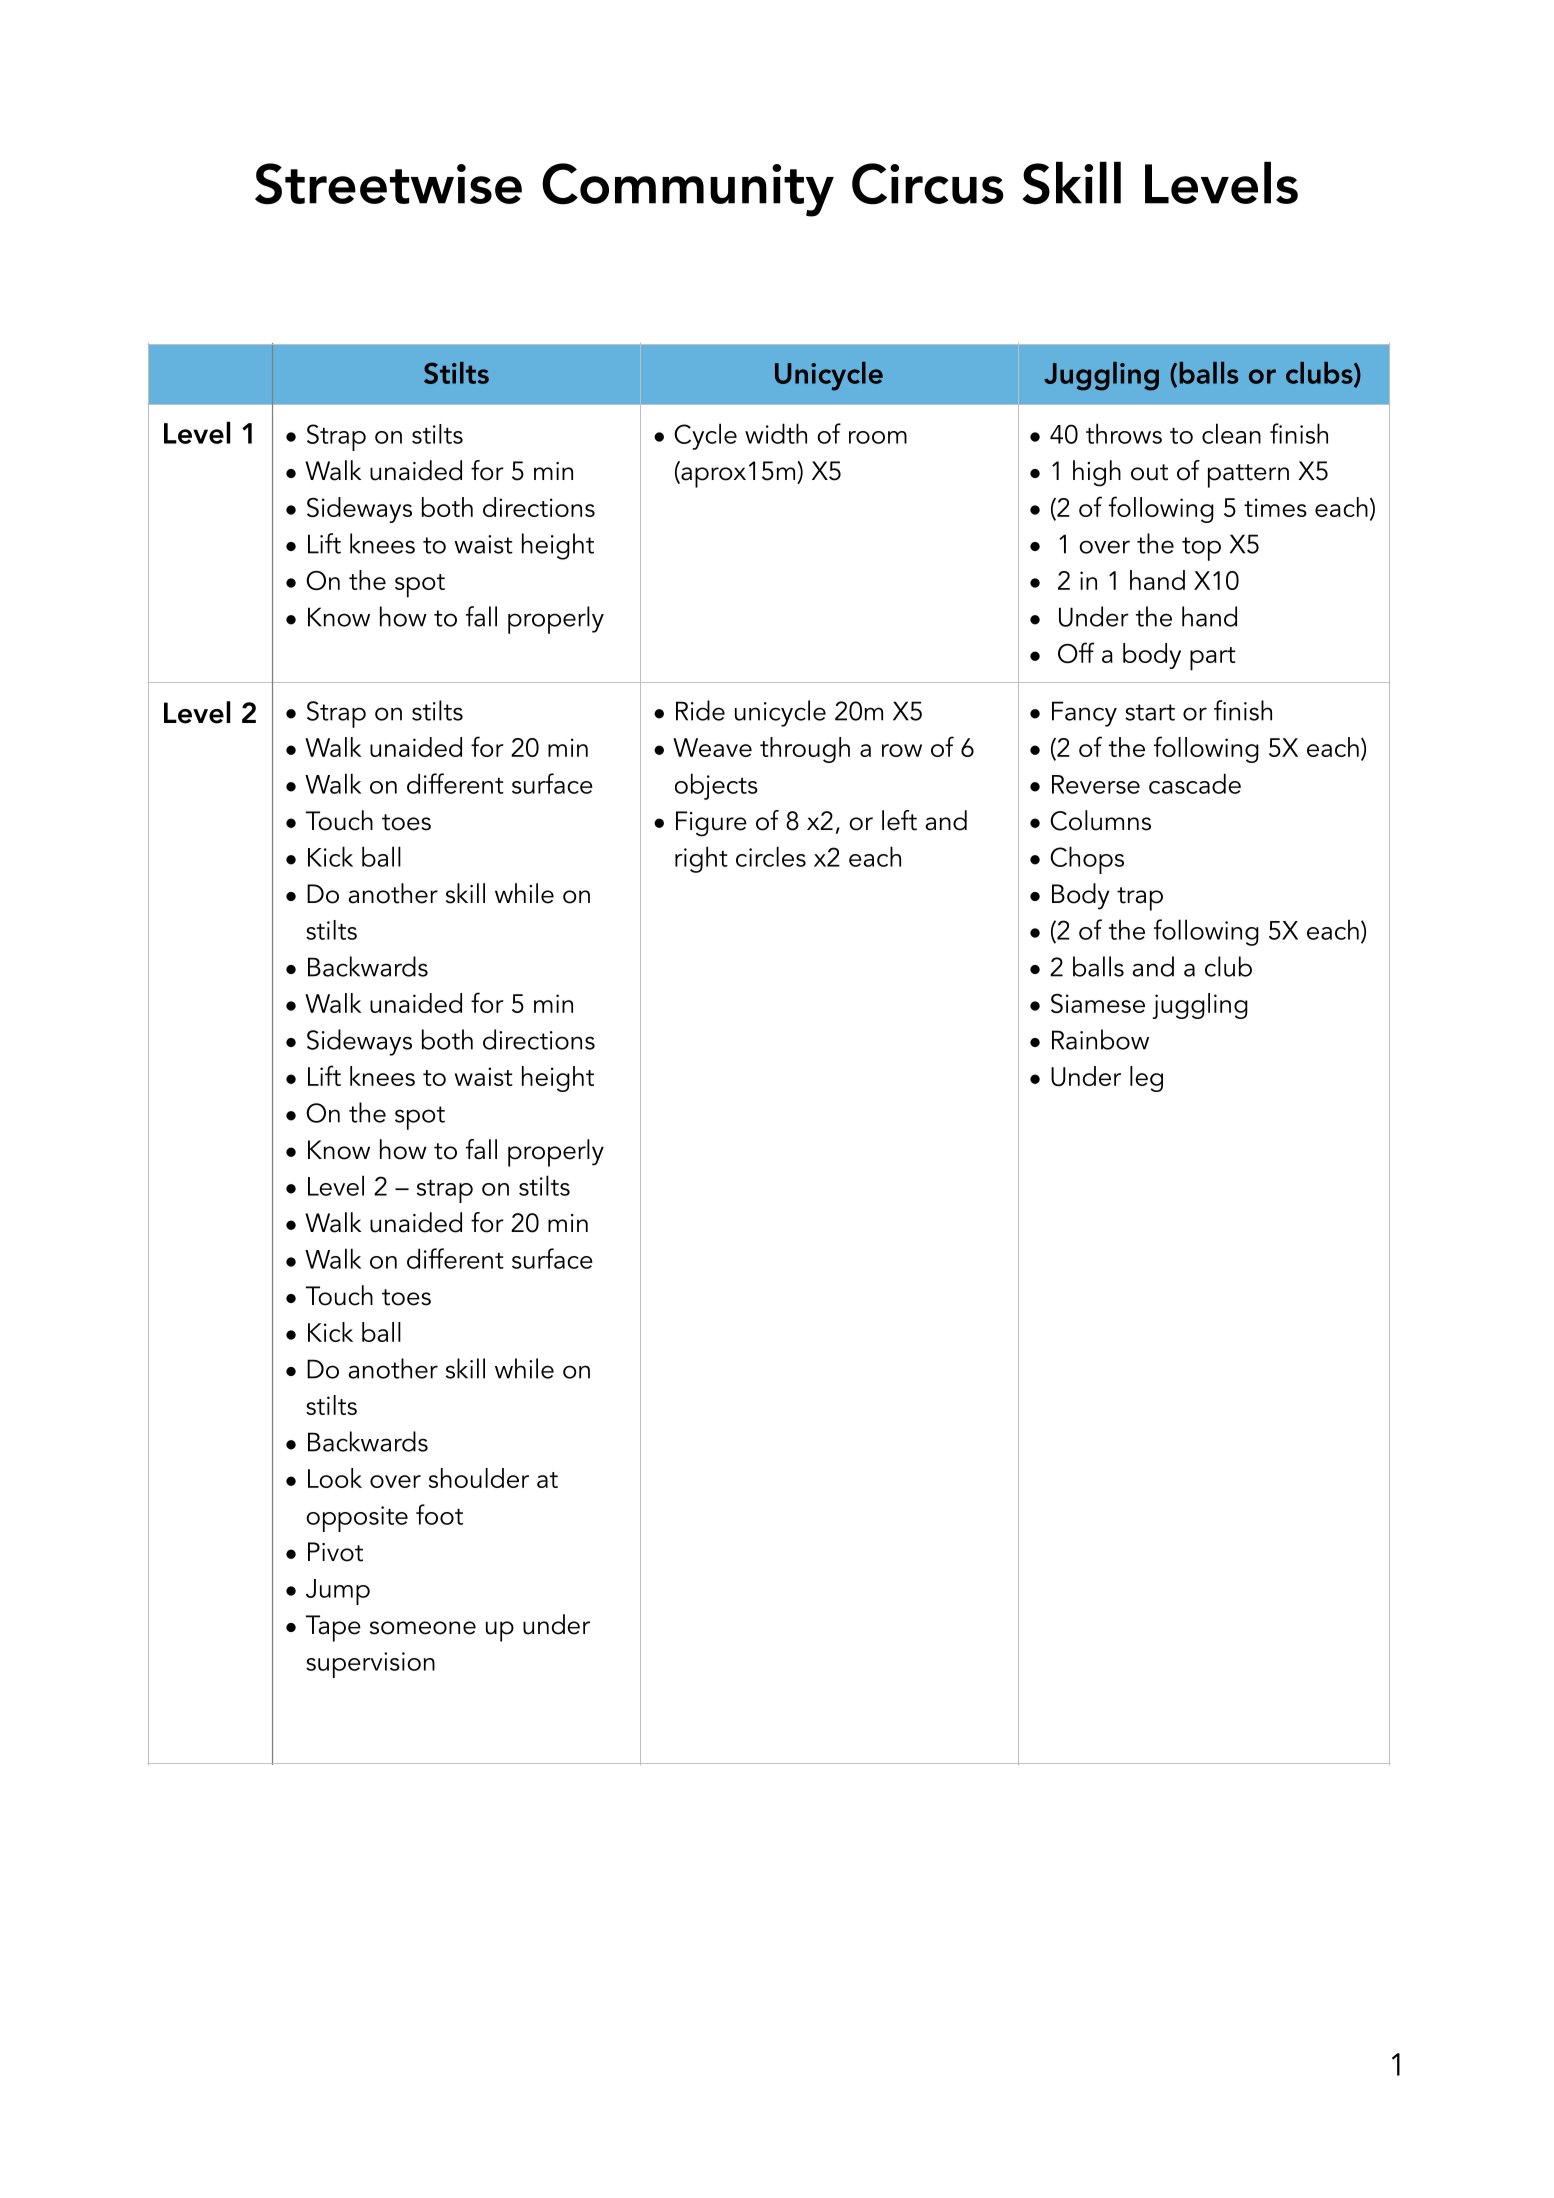  Describe the element at coordinates (1146, 1079) in the page. I see `leg` at that location.
